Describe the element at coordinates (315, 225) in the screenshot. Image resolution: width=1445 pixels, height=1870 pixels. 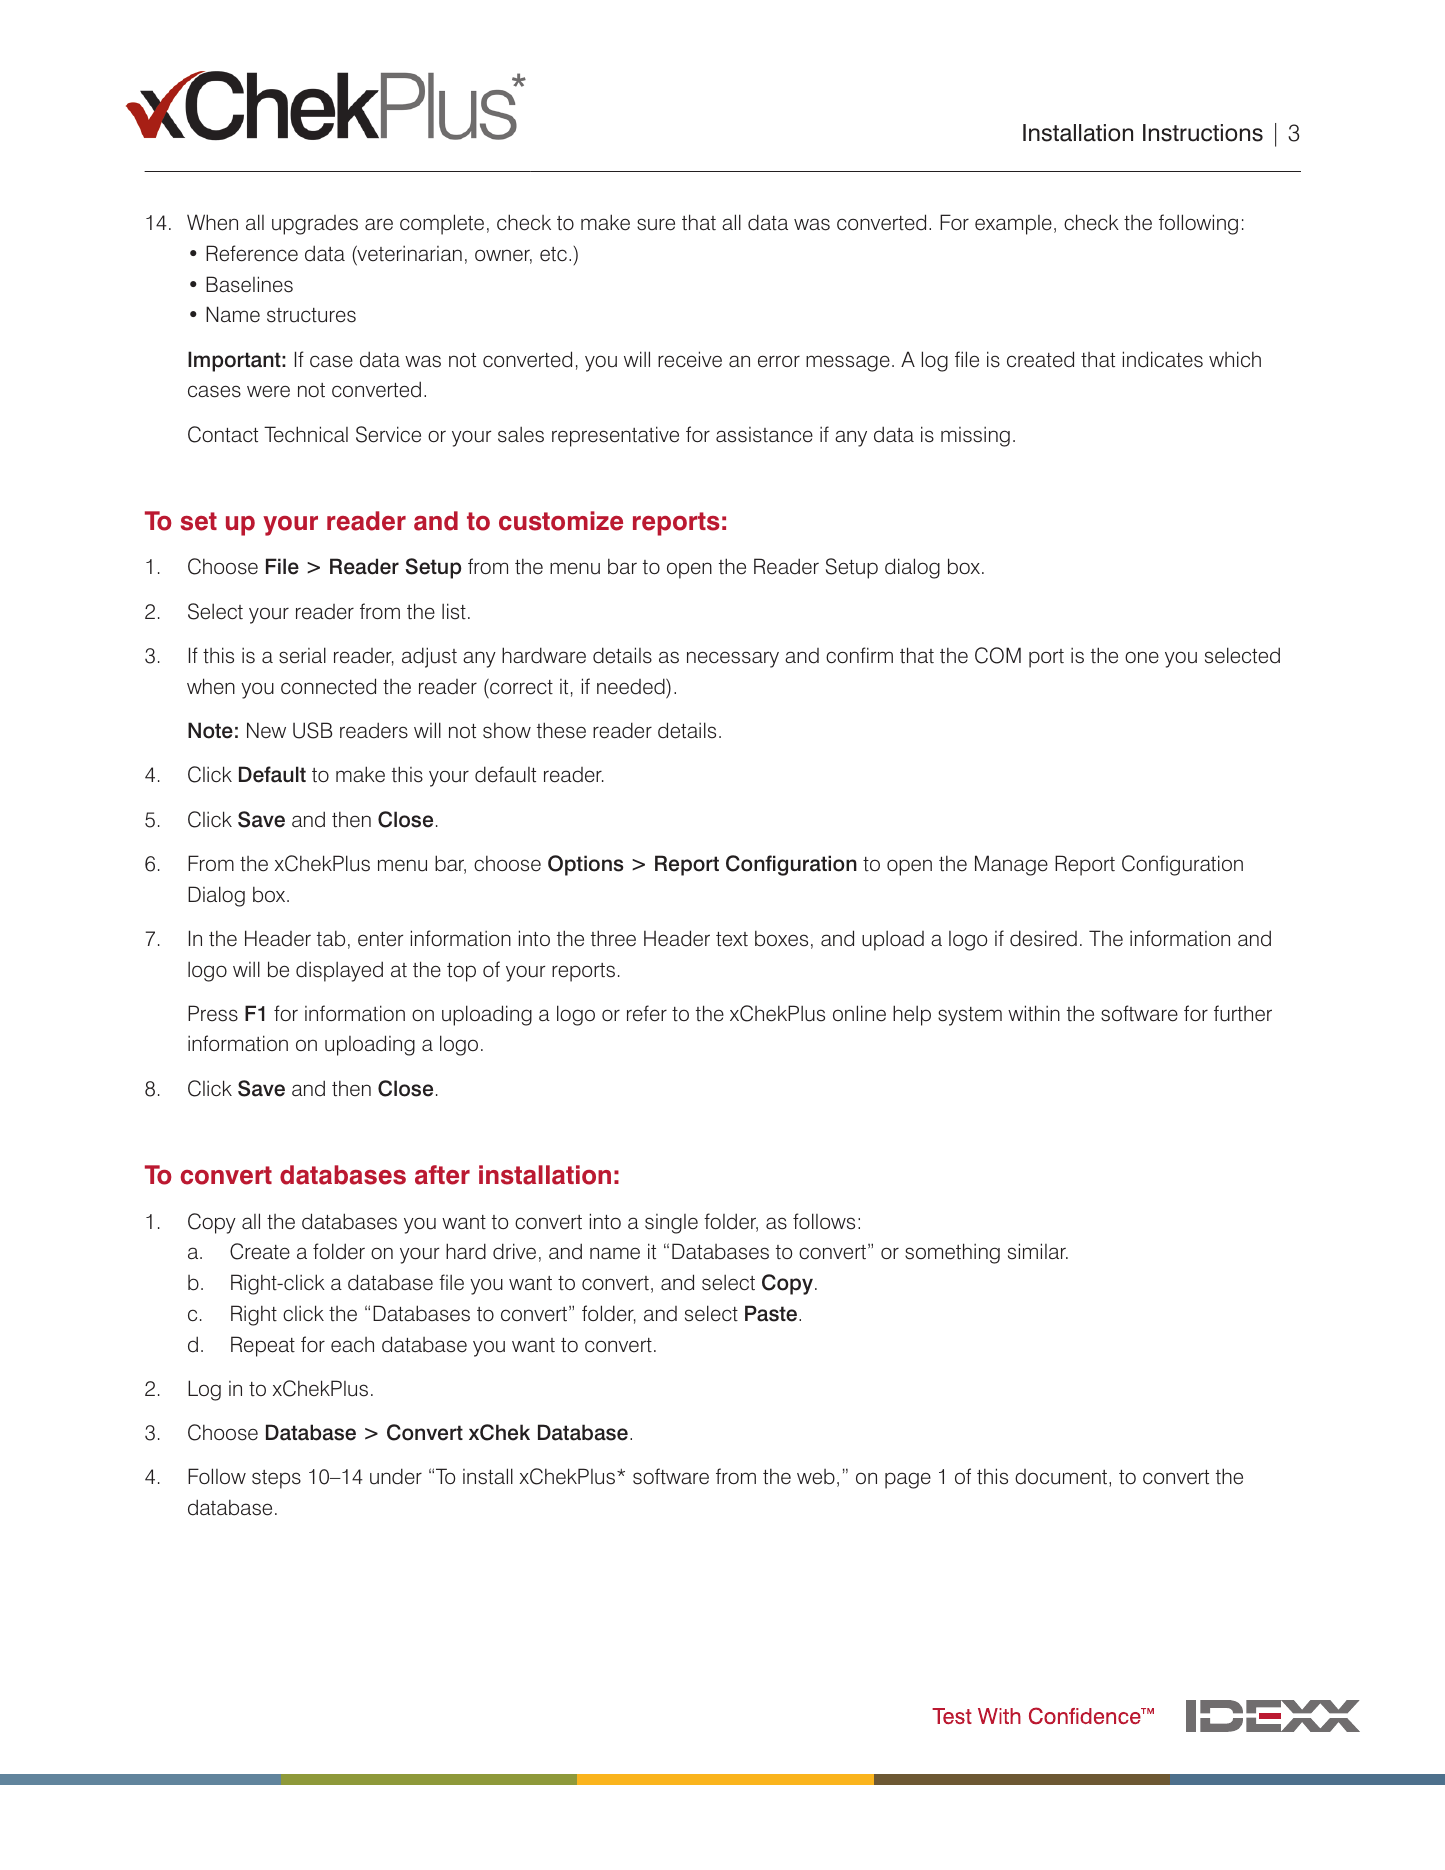
I see `upgrades` at that location.
